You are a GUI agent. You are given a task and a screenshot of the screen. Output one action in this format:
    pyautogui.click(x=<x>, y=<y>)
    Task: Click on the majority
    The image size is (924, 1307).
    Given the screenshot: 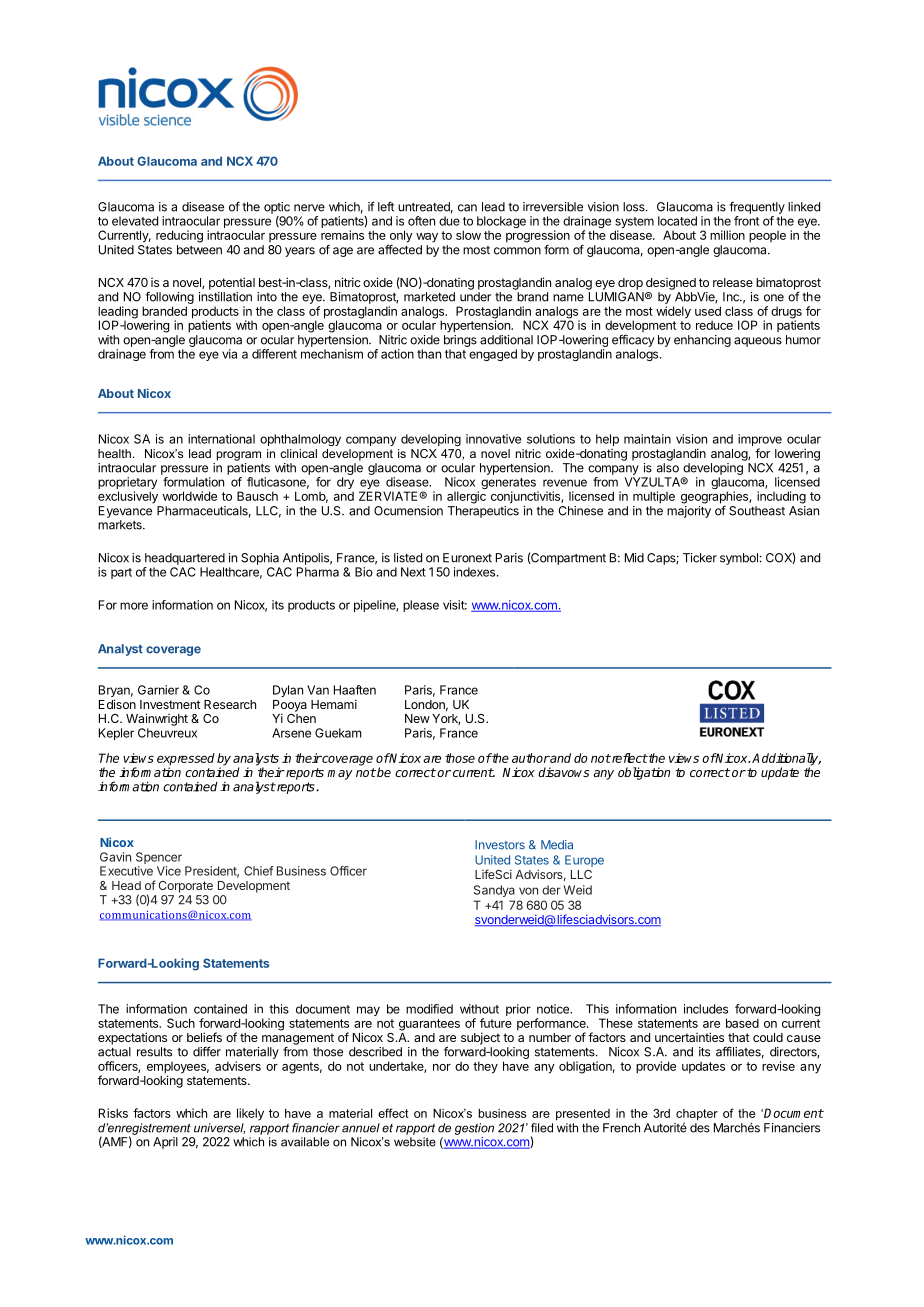 What is the action you would take?
    pyautogui.click(x=689, y=512)
